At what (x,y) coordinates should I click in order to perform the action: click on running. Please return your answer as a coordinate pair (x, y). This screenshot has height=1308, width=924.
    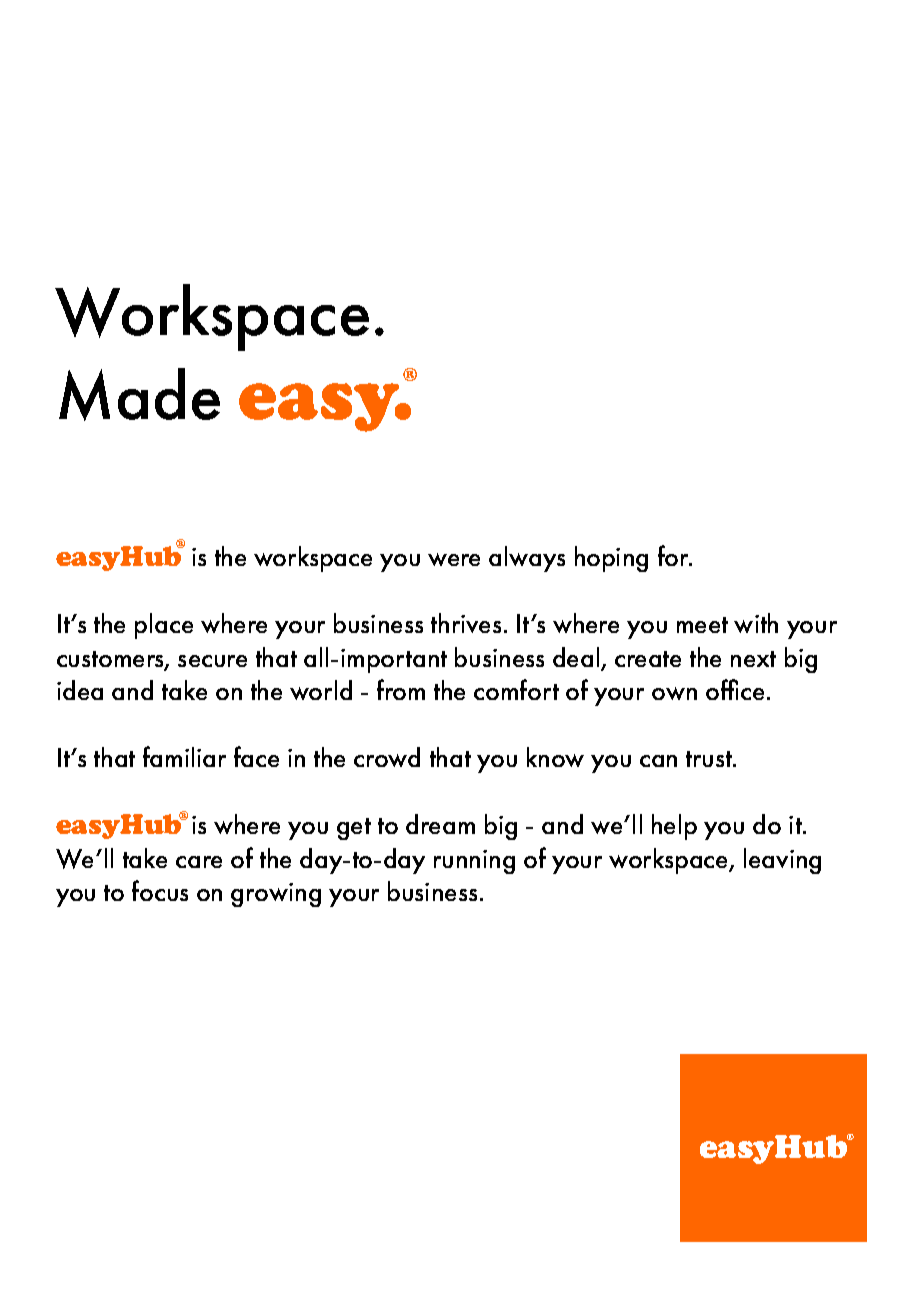
    Looking at the image, I should click on (474, 862).
